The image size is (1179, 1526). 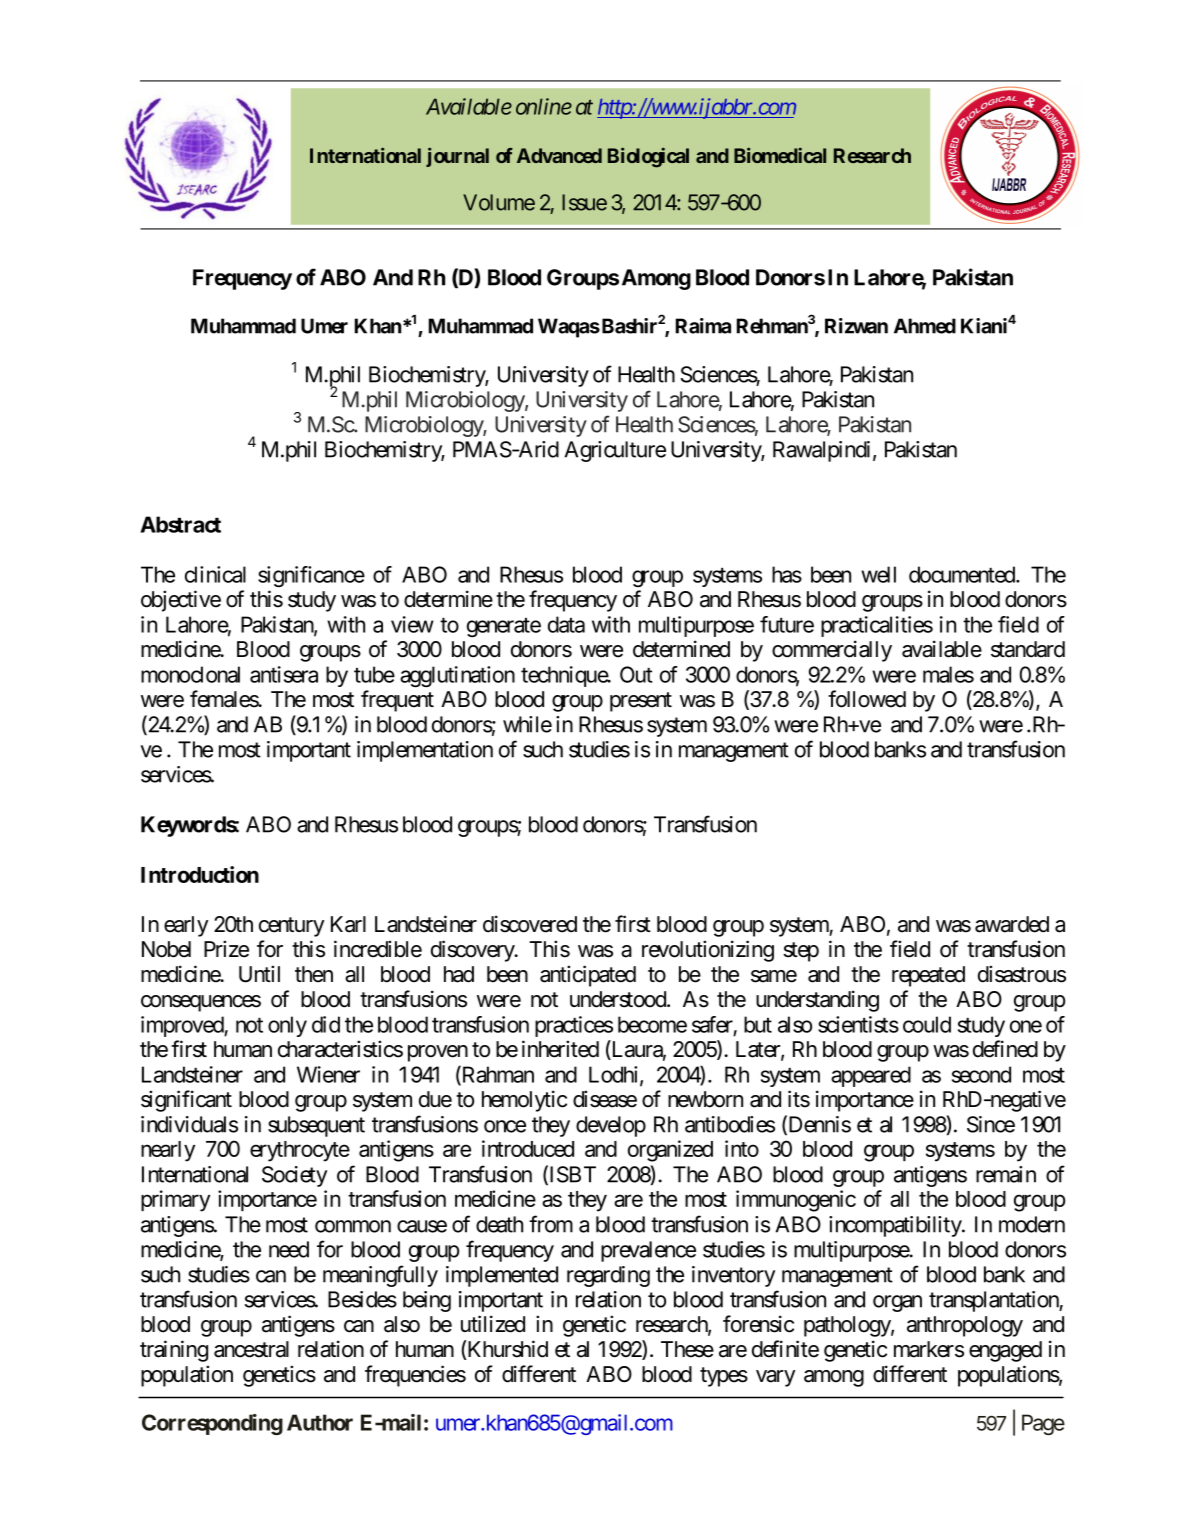 I want to click on Biomedical, so click(x=780, y=155).
